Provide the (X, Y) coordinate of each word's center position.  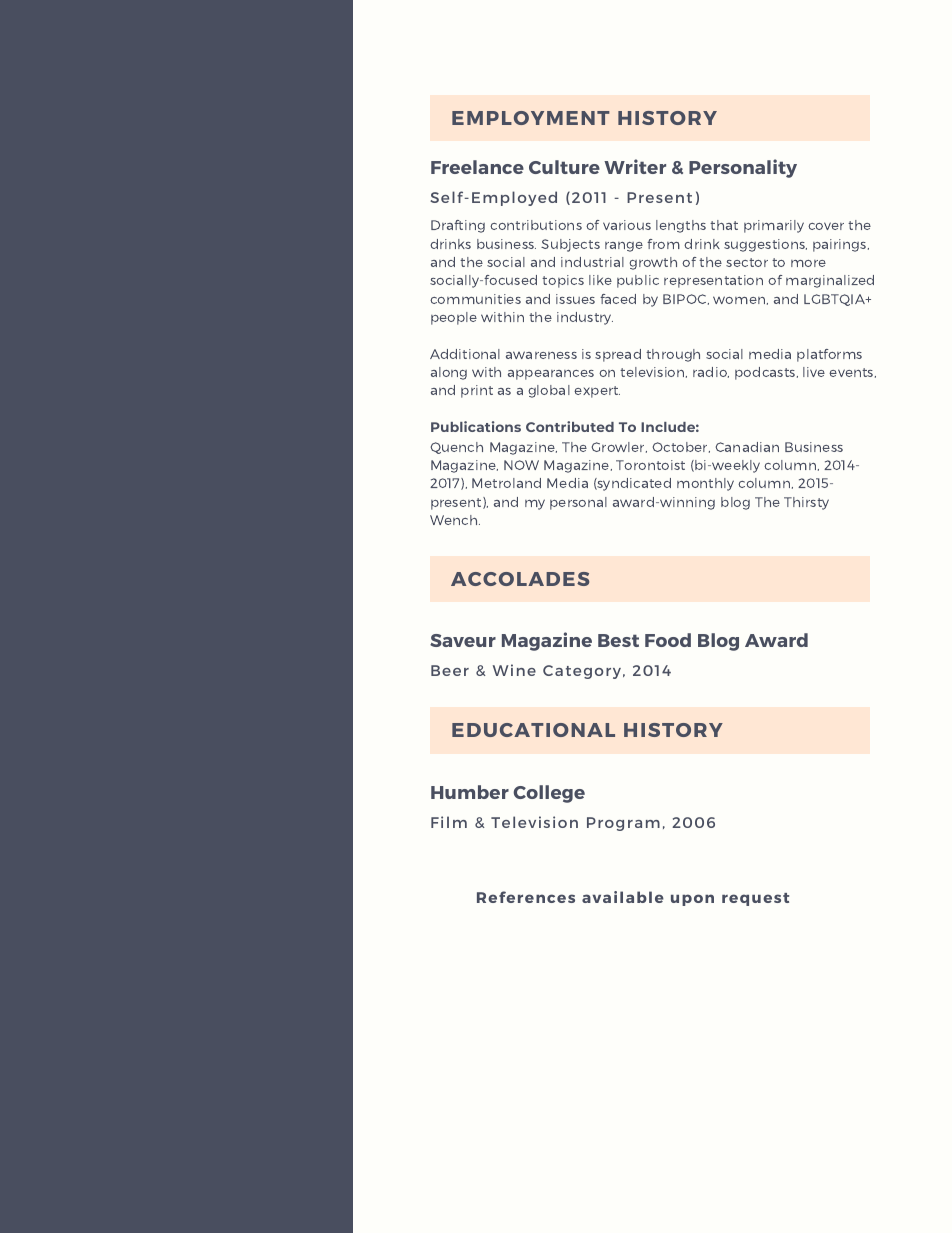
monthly (705, 484)
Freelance (477, 167)
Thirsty (806, 503)
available (623, 897)
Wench (455, 520)
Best (618, 640)
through (673, 355)
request (755, 899)
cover (826, 226)
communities (475, 299)
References (526, 897)
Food (668, 640)
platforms (829, 355)
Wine (514, 670)
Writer (635, 166)
